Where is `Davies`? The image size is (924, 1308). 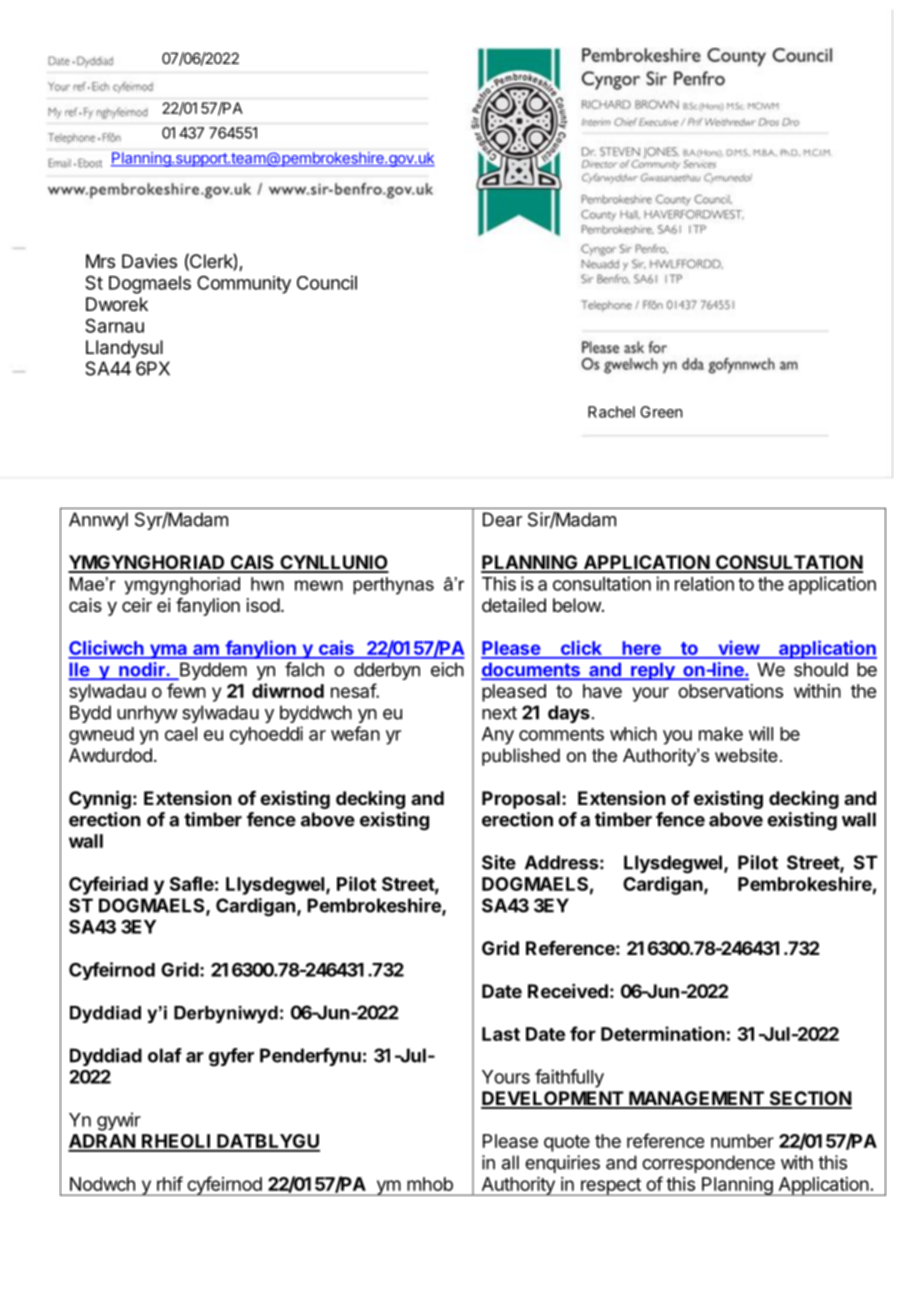
Davies is located at coordinates (149, 261).
